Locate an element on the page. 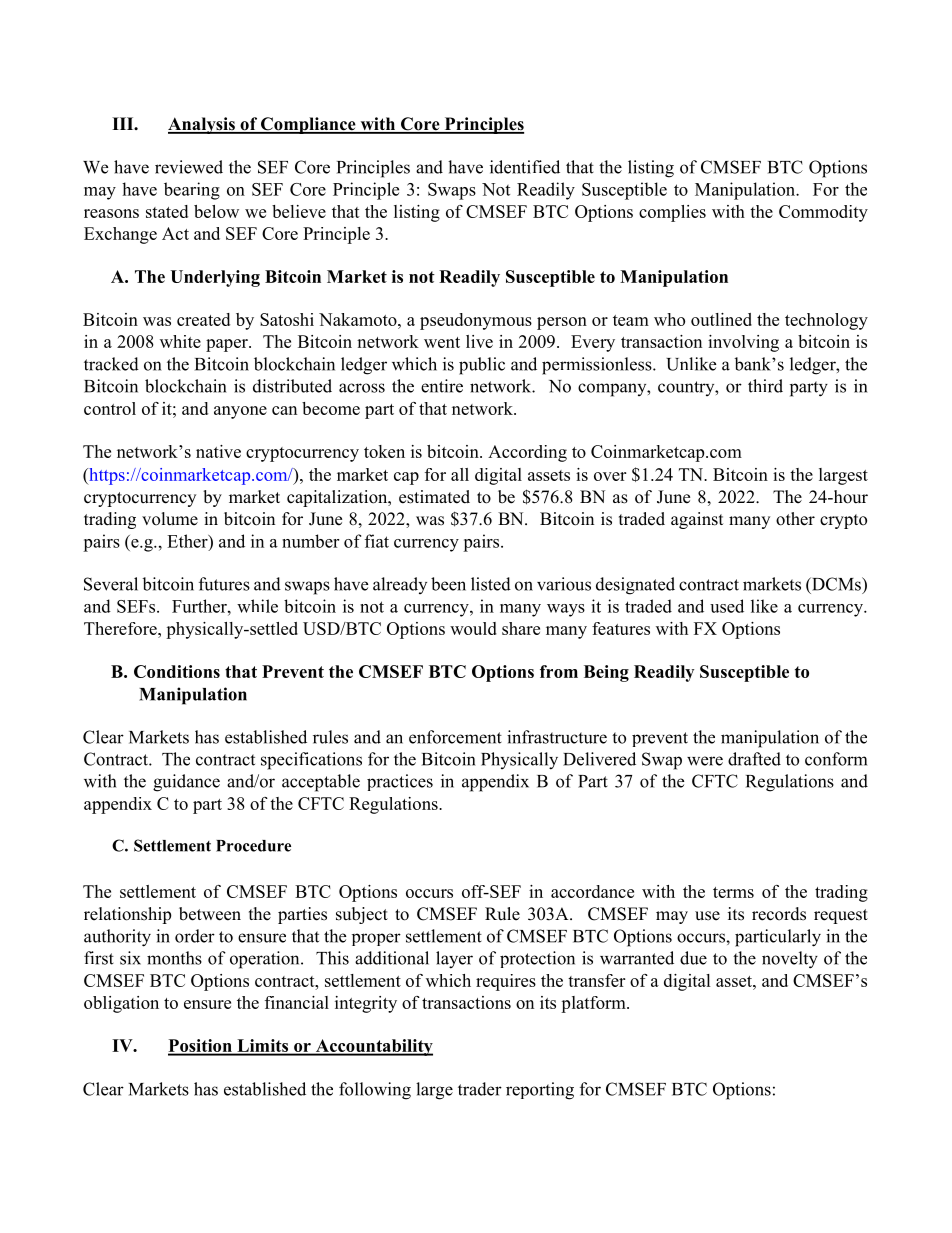 The height and width of the document is (1233, 952). native is located at coordinates (218, 451).
